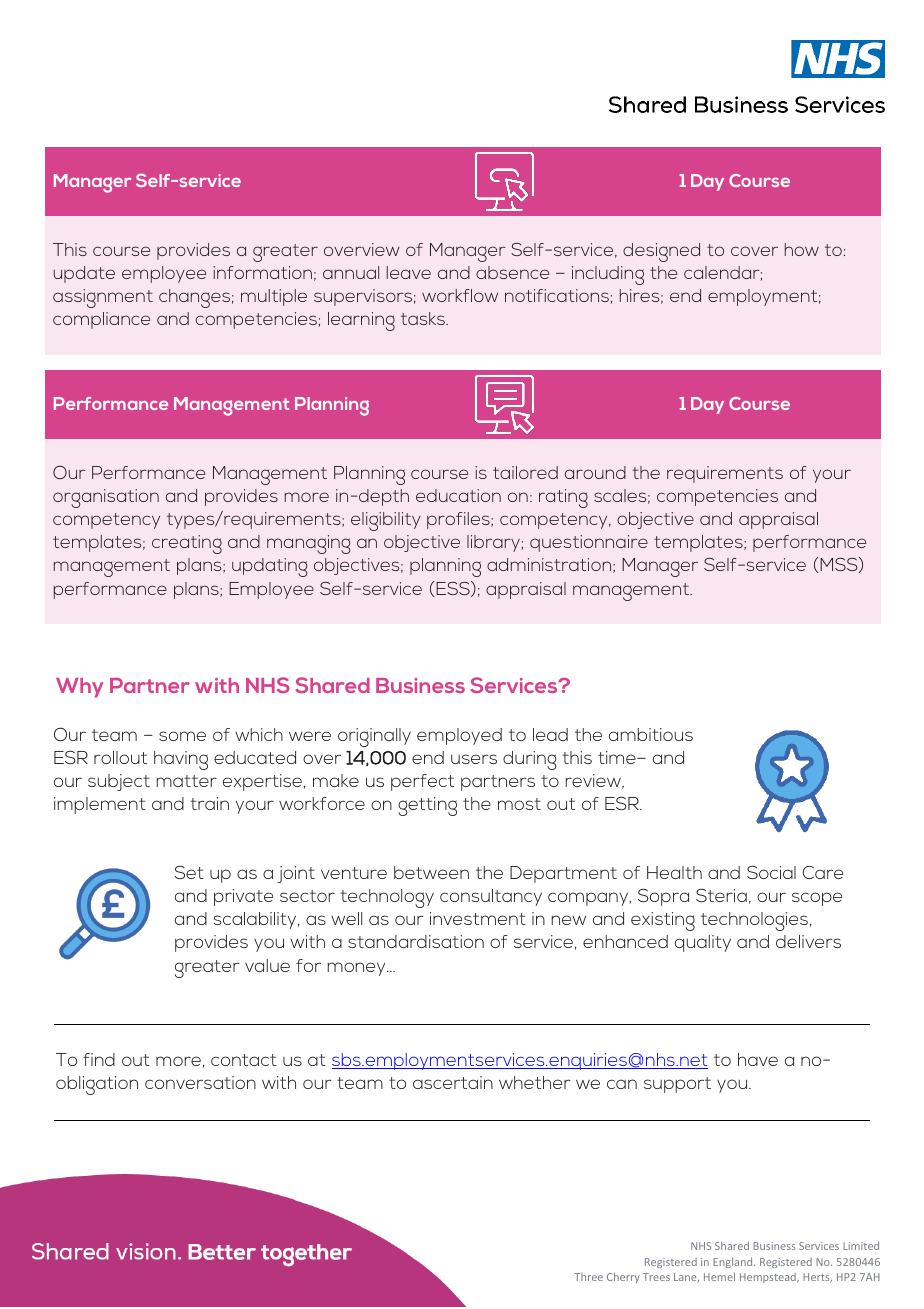  Describe the element at coordinates (244, 1060) in the screenshot. I see `contact` at that location.
